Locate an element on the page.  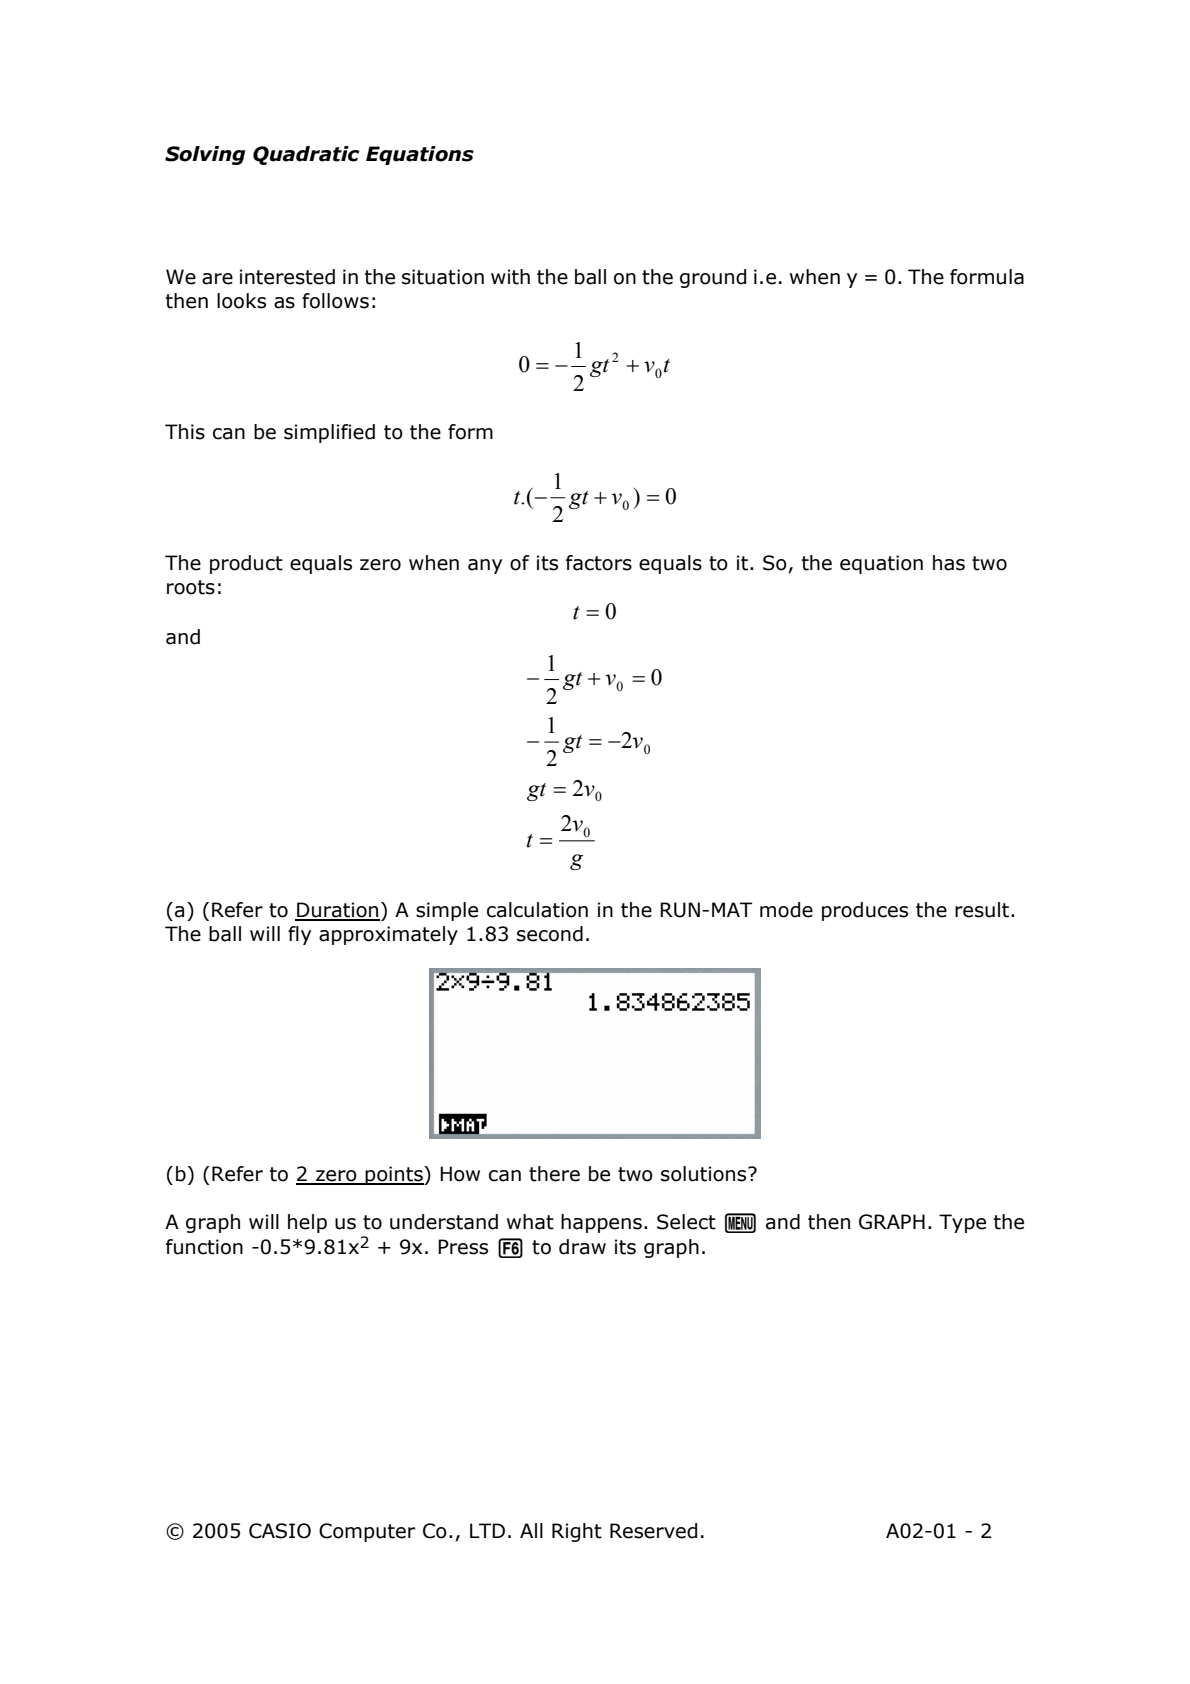
Right is located at coordinates (577, 1532).
